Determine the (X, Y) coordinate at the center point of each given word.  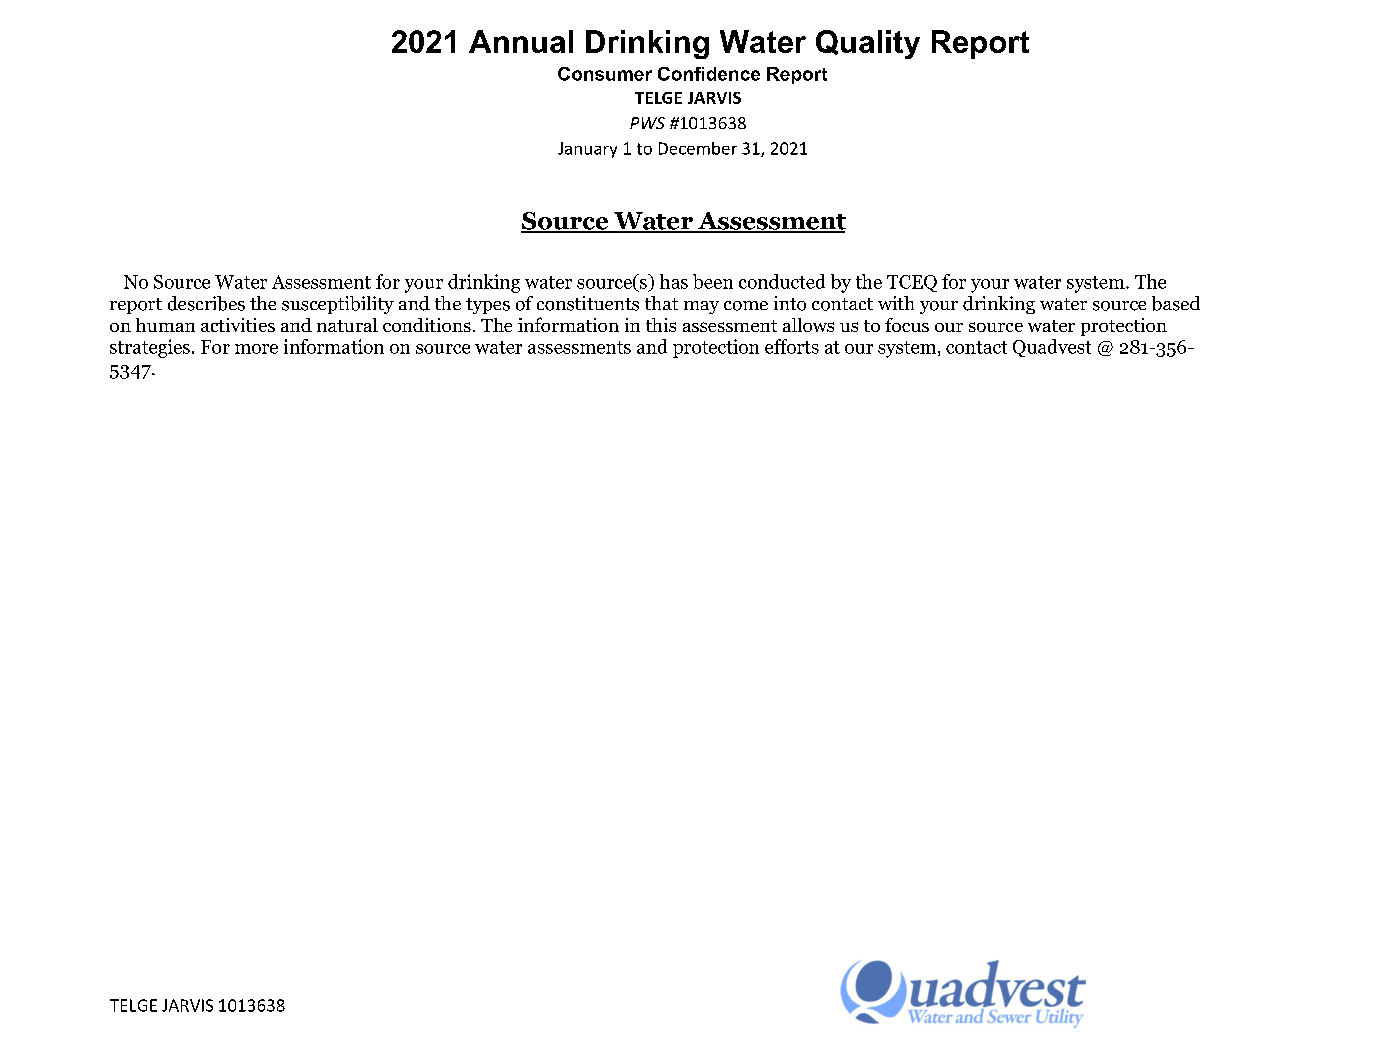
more (256, 349)
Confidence (709, 74)
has (674, 281)
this (661, 325)
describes (206, 303)
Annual (521, 41)
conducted (782, 281)
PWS (647, 123)
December (698, 148)
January (587, 150)
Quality (868, 44)
